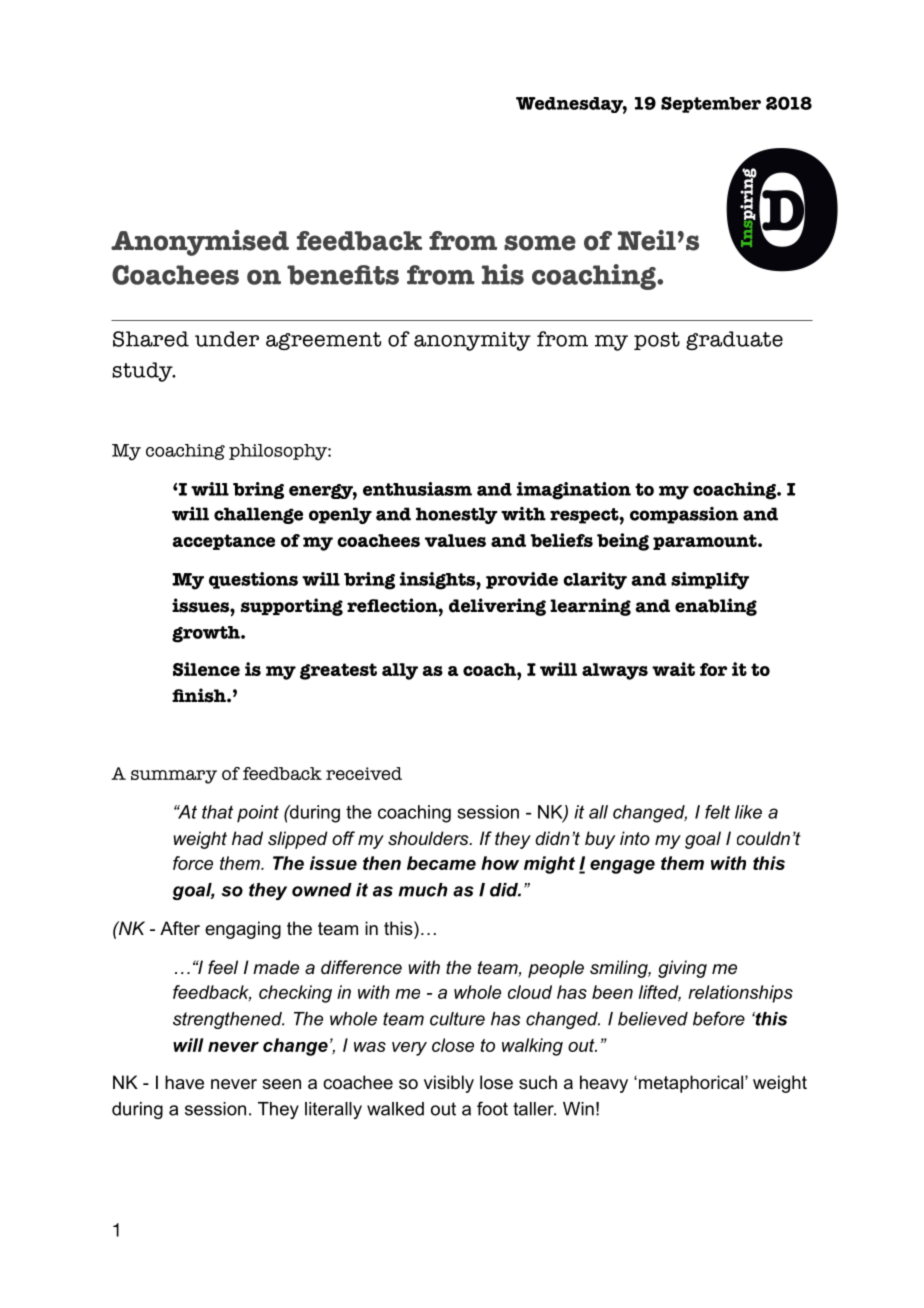 The height and width of the page is (1308, 924). What do you see at coordinates (692, 1084) in the page?
I see `metaphorical` at bounding box center [692, 1084].
